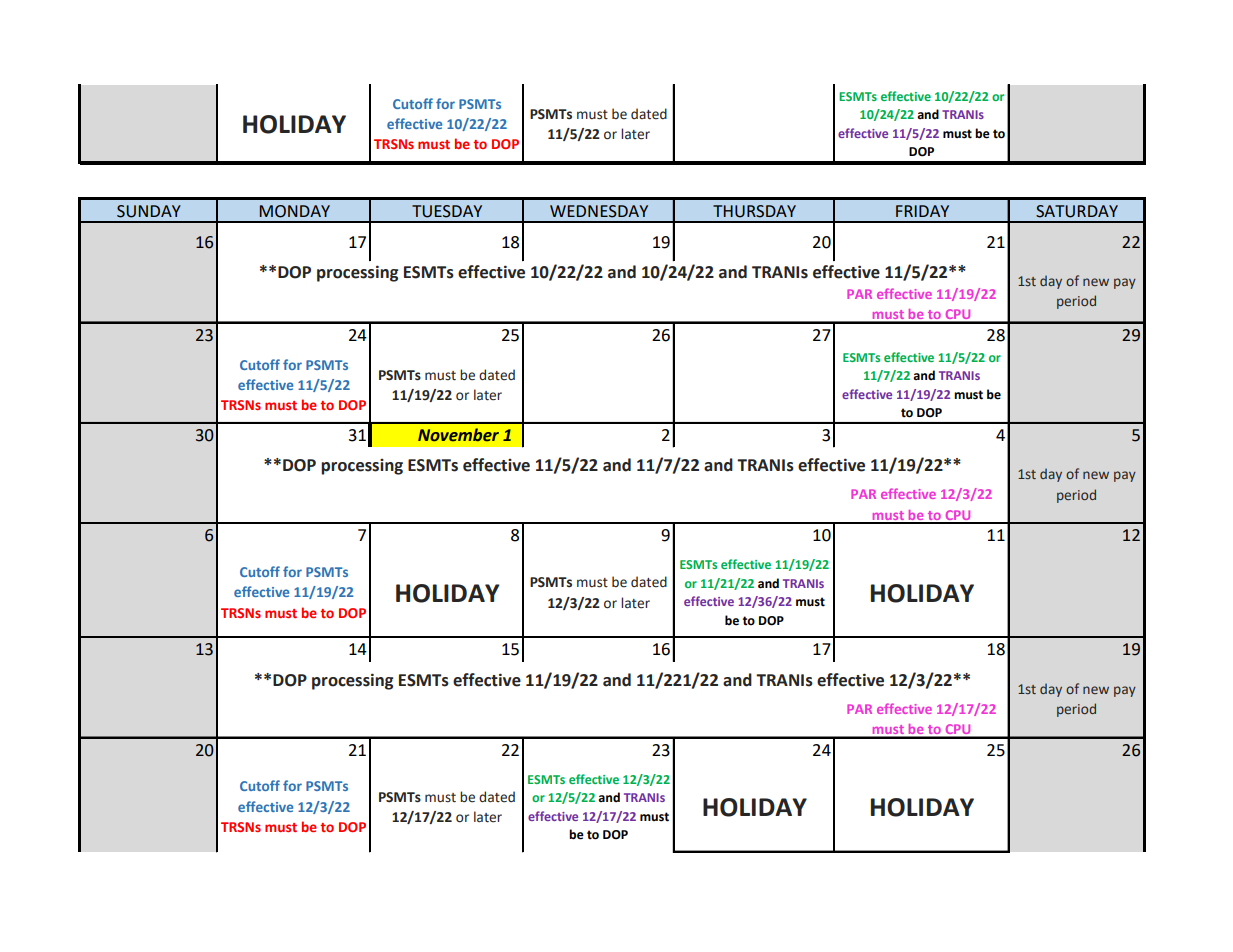 The height and width of the screenshot is (952, 1233). Describe the element at coordinates (447, 211) in the screenshot. I see `TUESDAY` at that location.
